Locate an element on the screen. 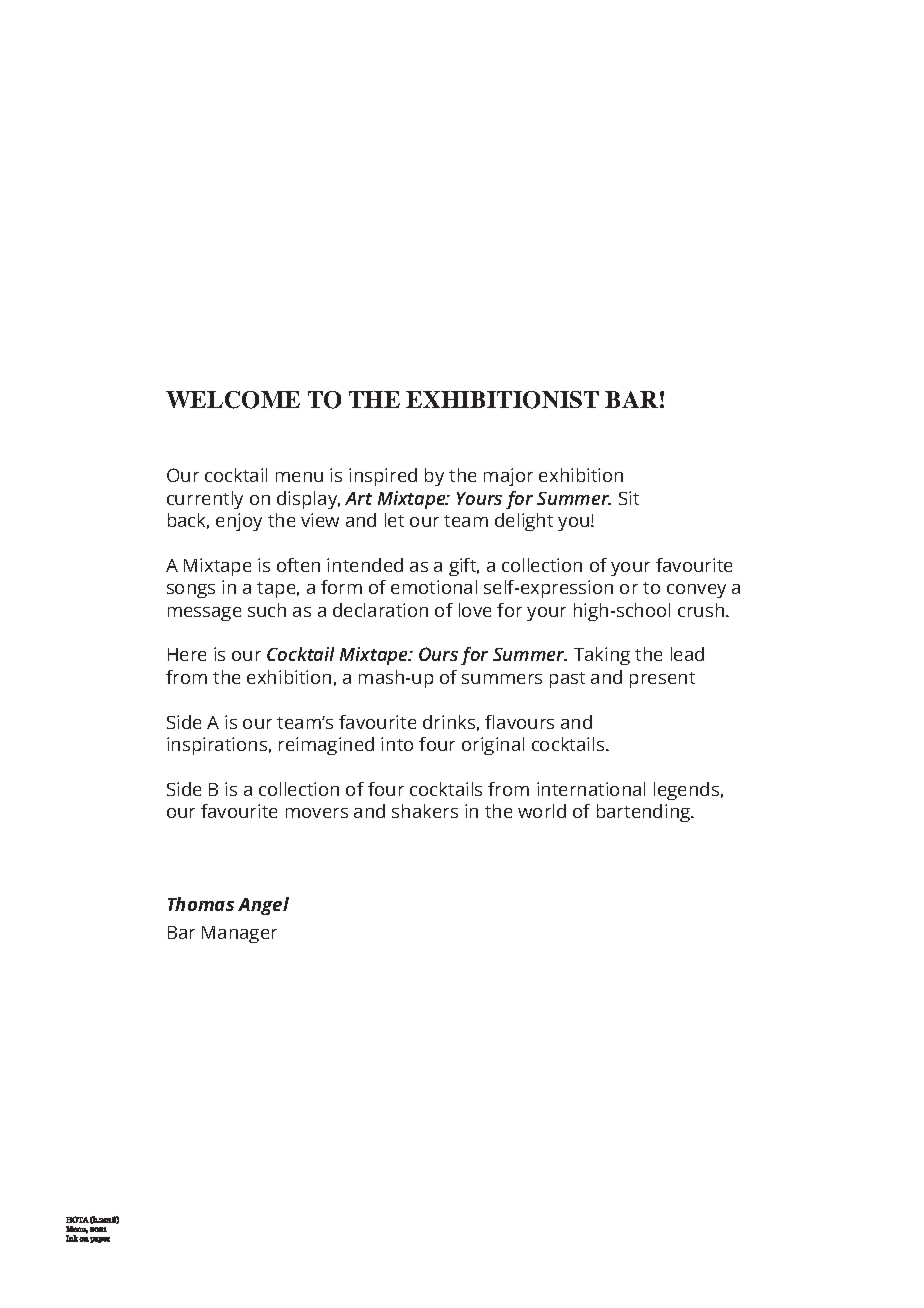 The width and height of the screenshot is (924, 1308). inspired is located at coordinates (383, 477).
